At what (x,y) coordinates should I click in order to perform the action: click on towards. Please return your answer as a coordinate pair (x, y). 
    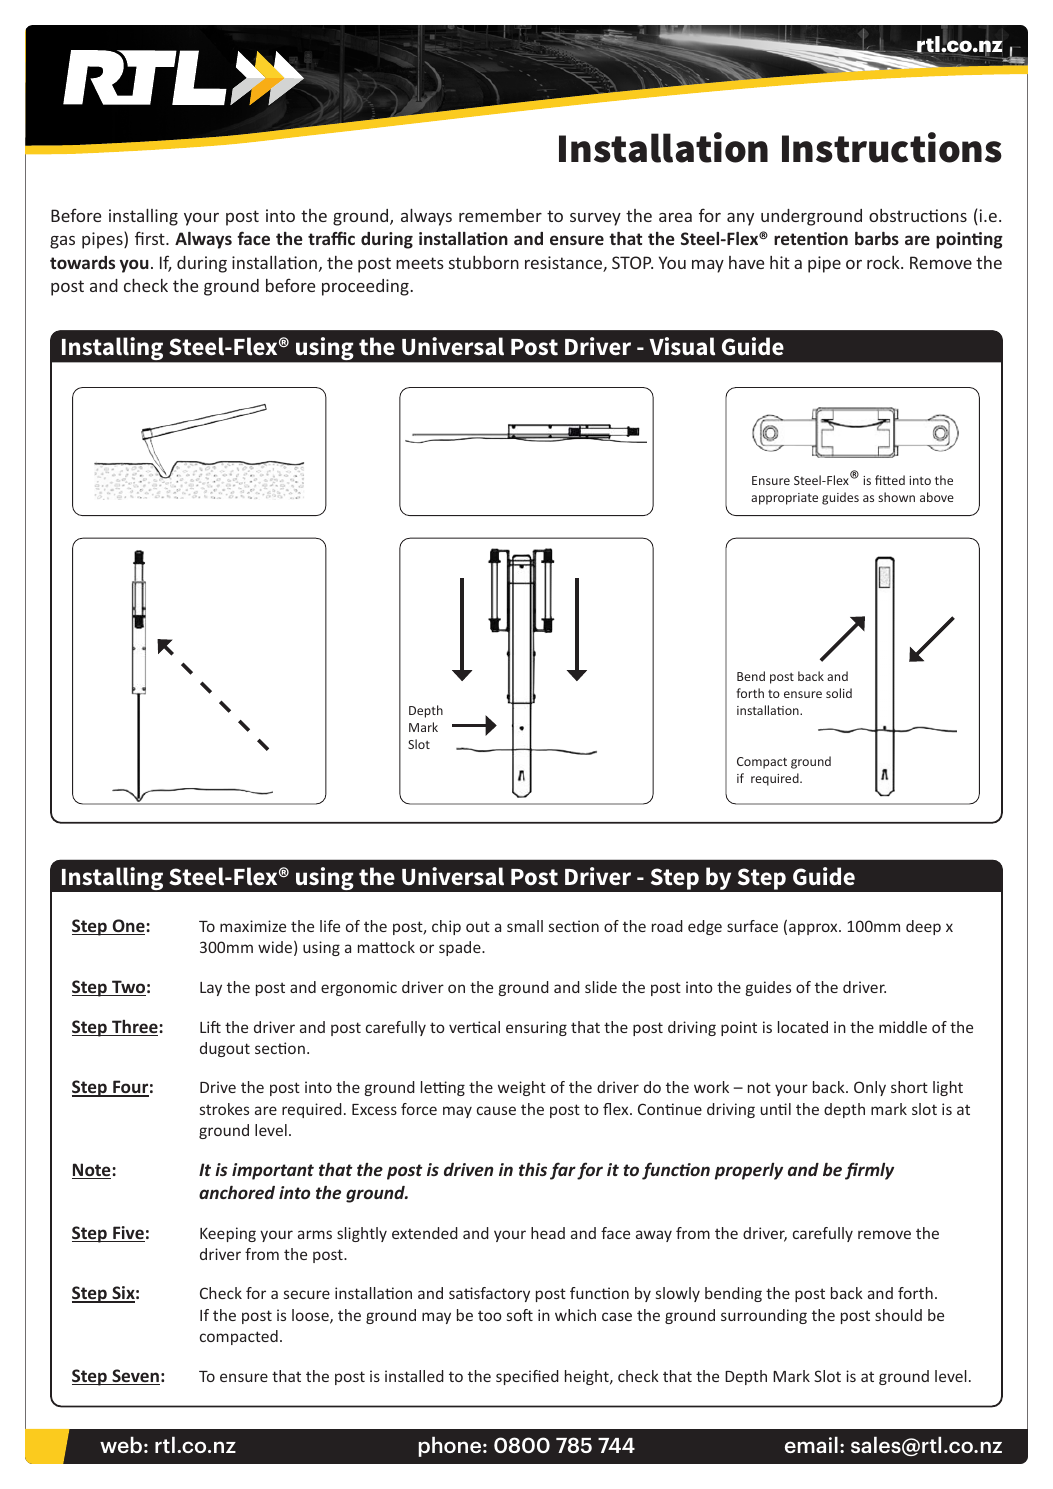
    Looking at the image, I should click on (82, 262).
